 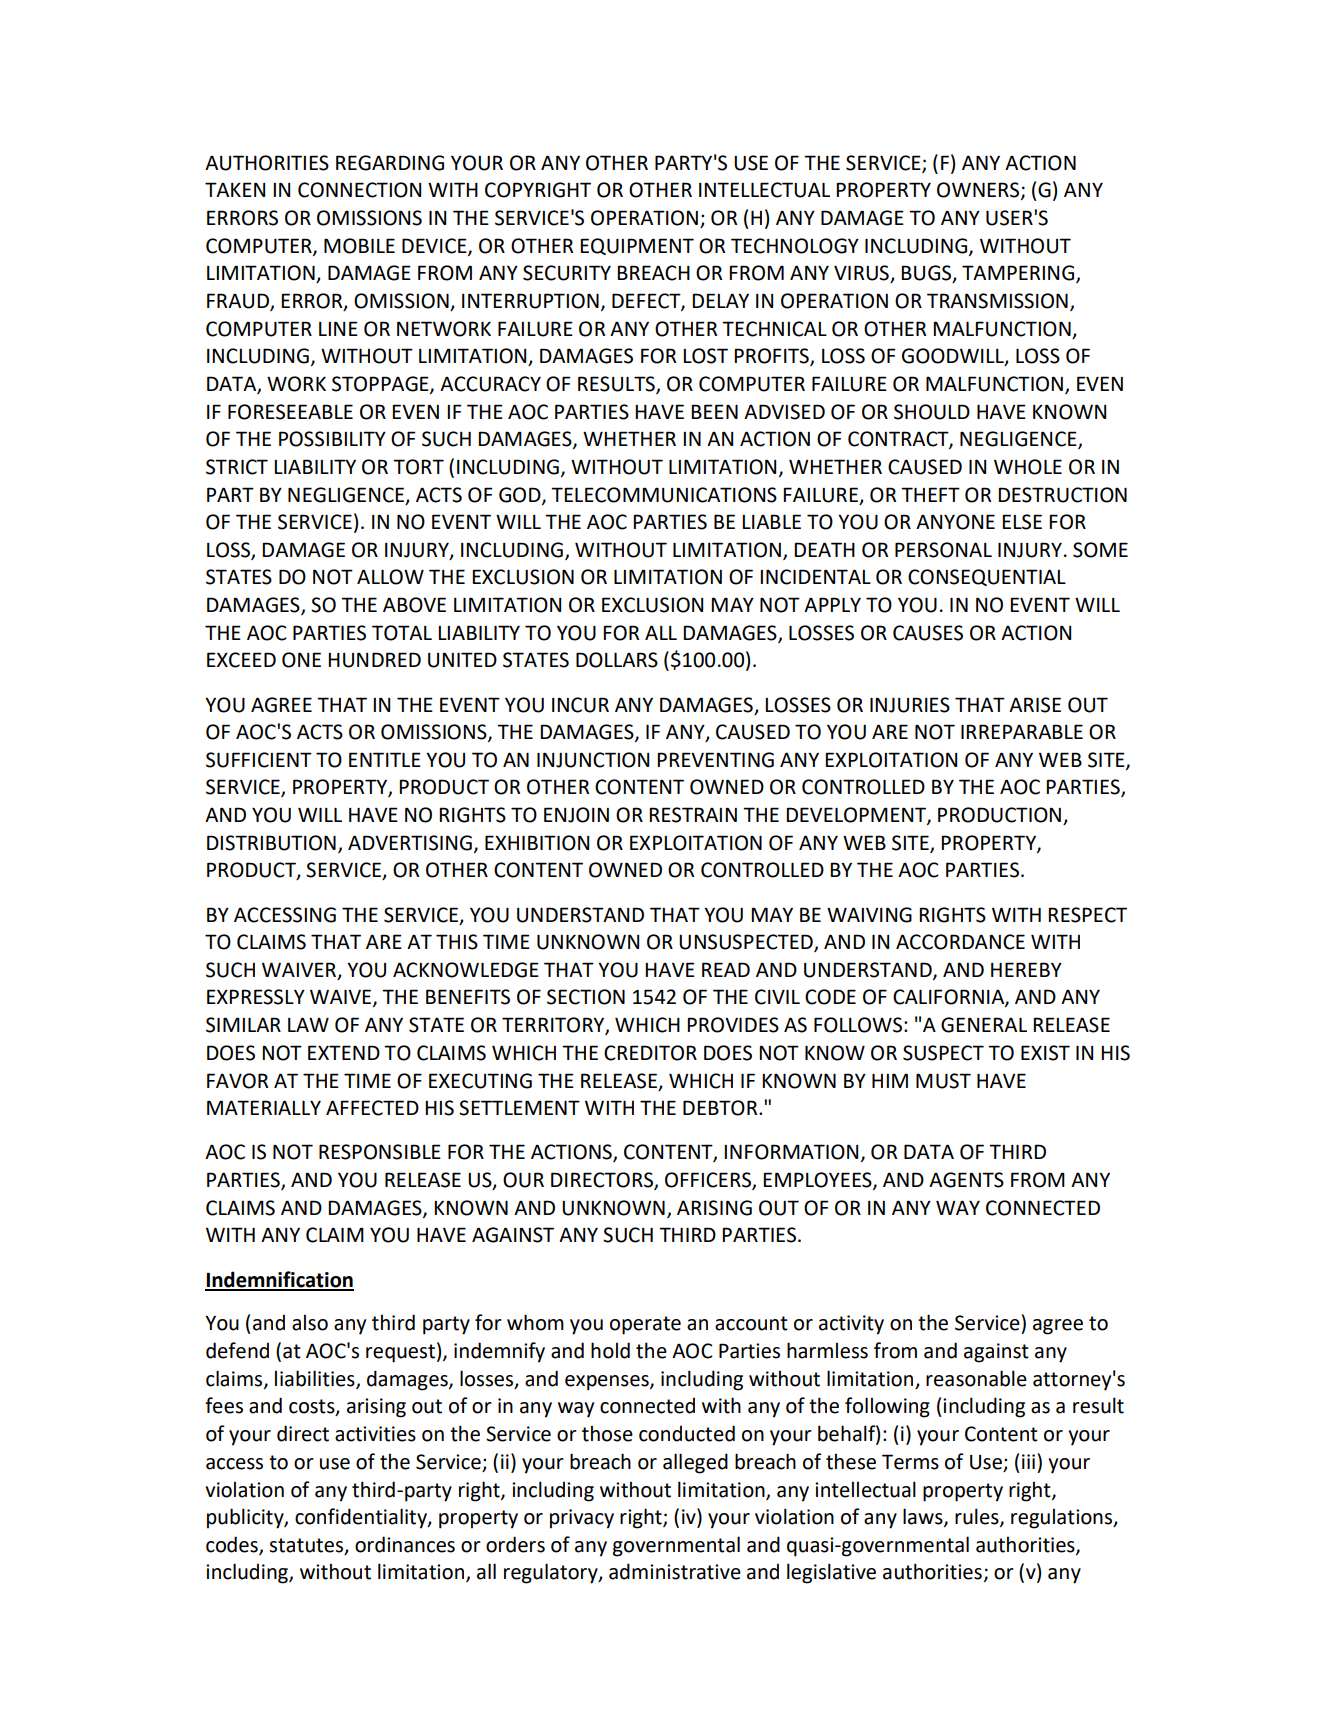 What do you see at coordinates (664, 495) in the screenshot?
I see `TELECOMMUNICATIONS` at bounding box center [664, 495].
